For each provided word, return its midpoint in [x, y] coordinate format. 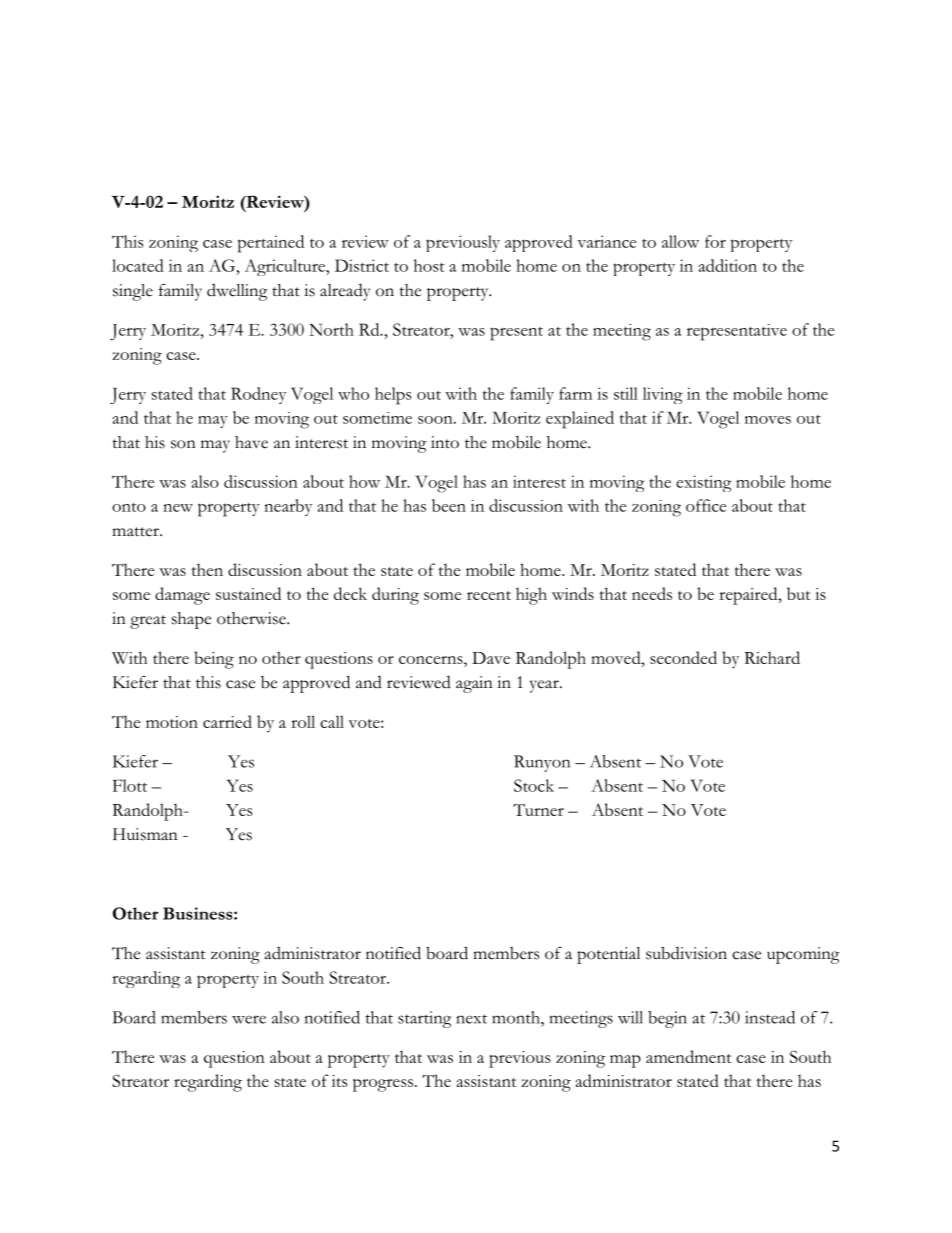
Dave [491, 658]
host [429, 265]
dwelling [237, 292]
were [249, 1019]
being [214, 660]
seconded [683, 657]
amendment [688, 1056]
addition [727, 265]
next [471, 1019]
